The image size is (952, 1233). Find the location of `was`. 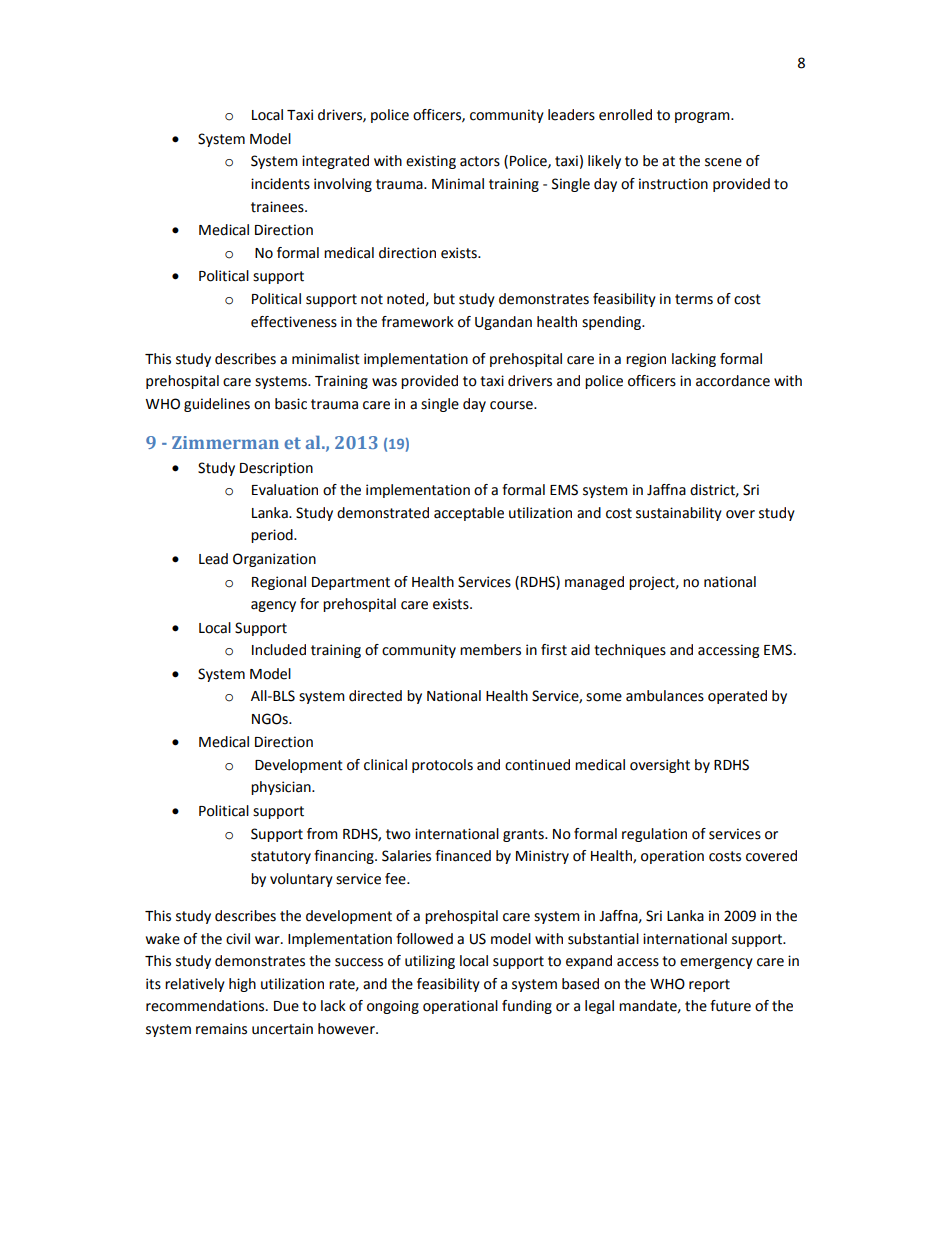

was is located at coordinates (384, 382).
